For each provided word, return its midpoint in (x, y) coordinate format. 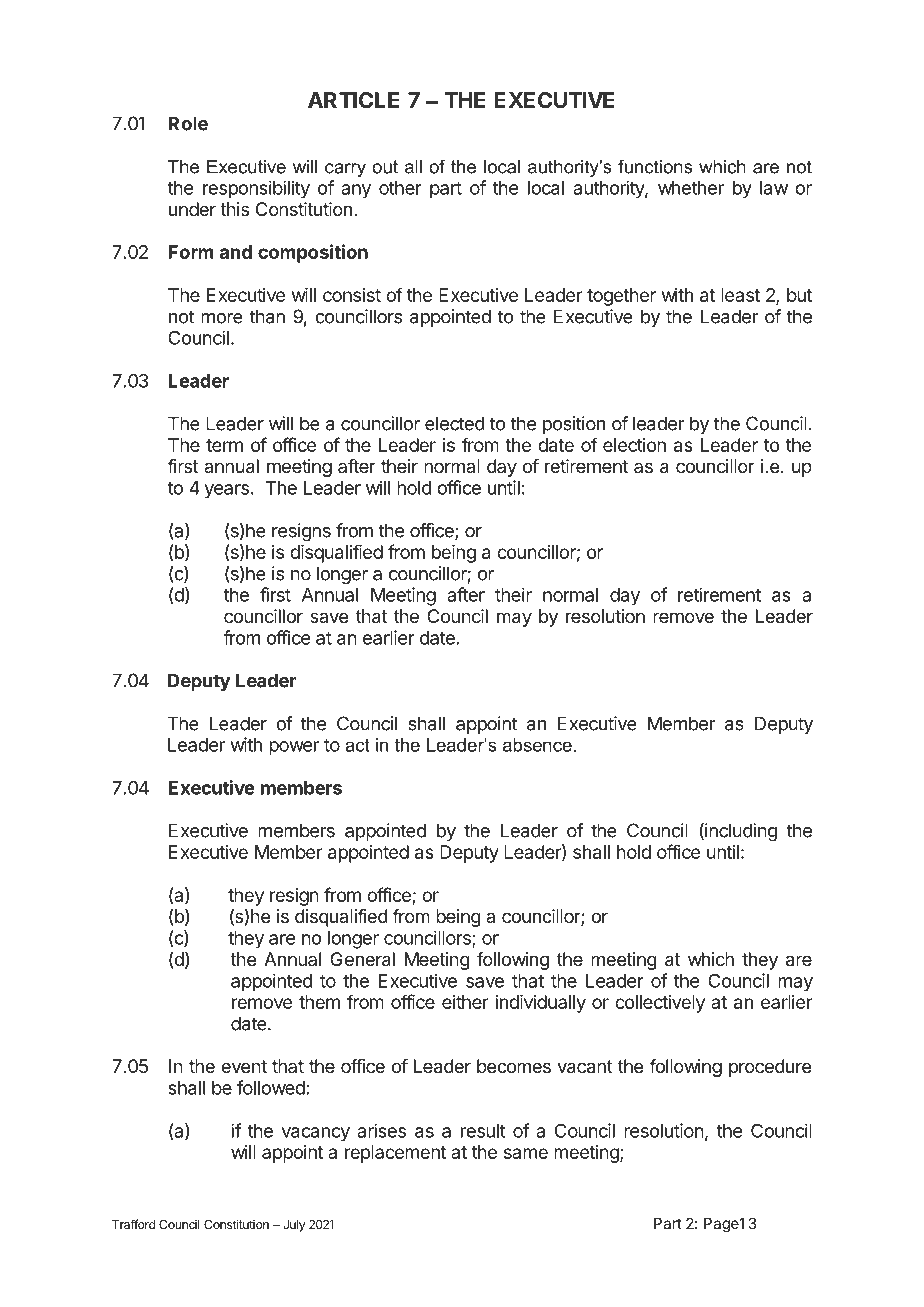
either (465, 1002)
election (634, 445)
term (224, 445)
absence (537, 745)
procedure (770, 1068)
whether (691, 188)
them (319, 1002)
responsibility (256, 189)
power (294, 748)
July (294, 1226)
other (400, 188)
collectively (660, 1004)
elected (455, 423)
